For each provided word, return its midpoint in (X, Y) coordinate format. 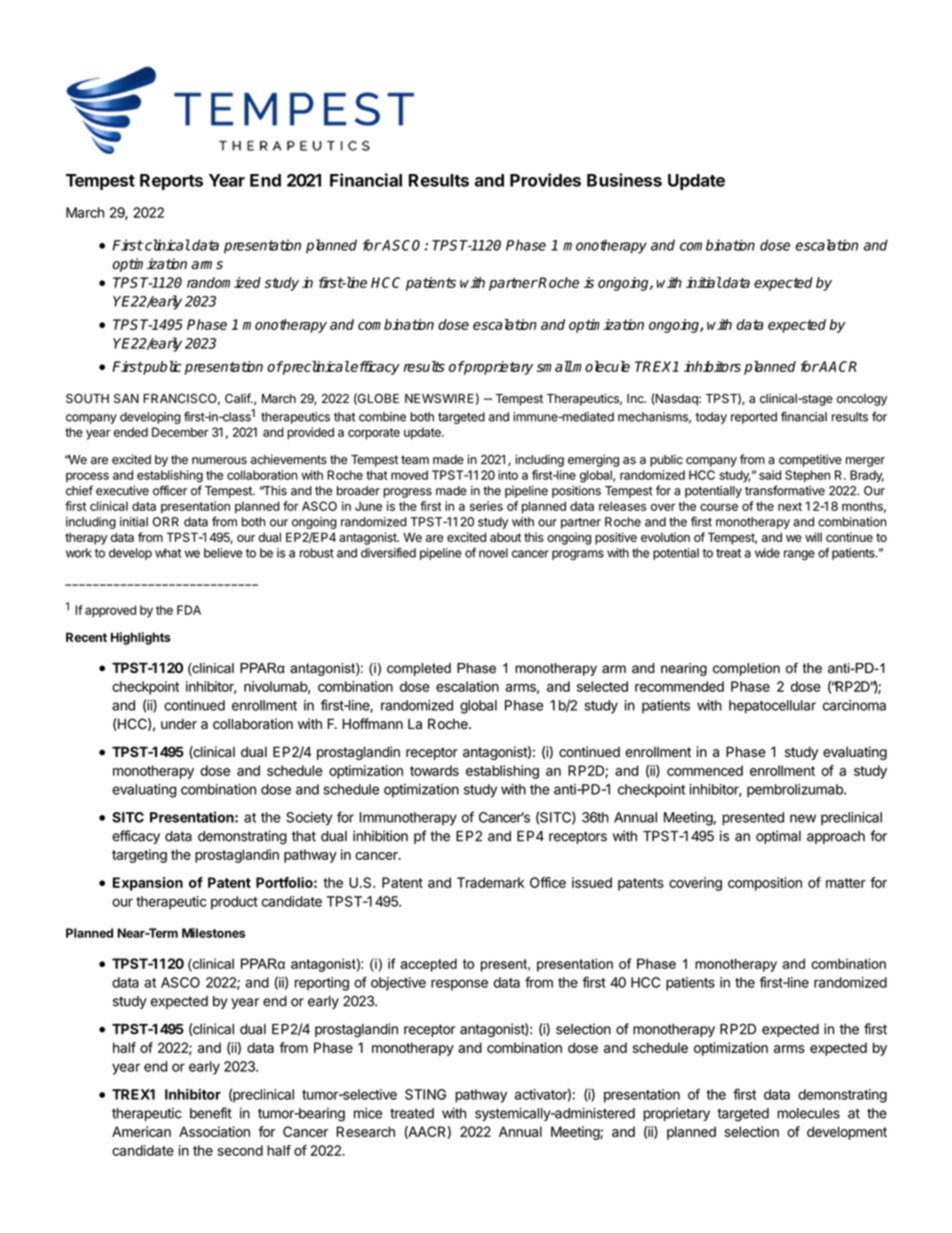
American (141, 1131)
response (459, 985)
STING (425, 1094)
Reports (171, 182)
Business (624, 180)
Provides (545, 180)
